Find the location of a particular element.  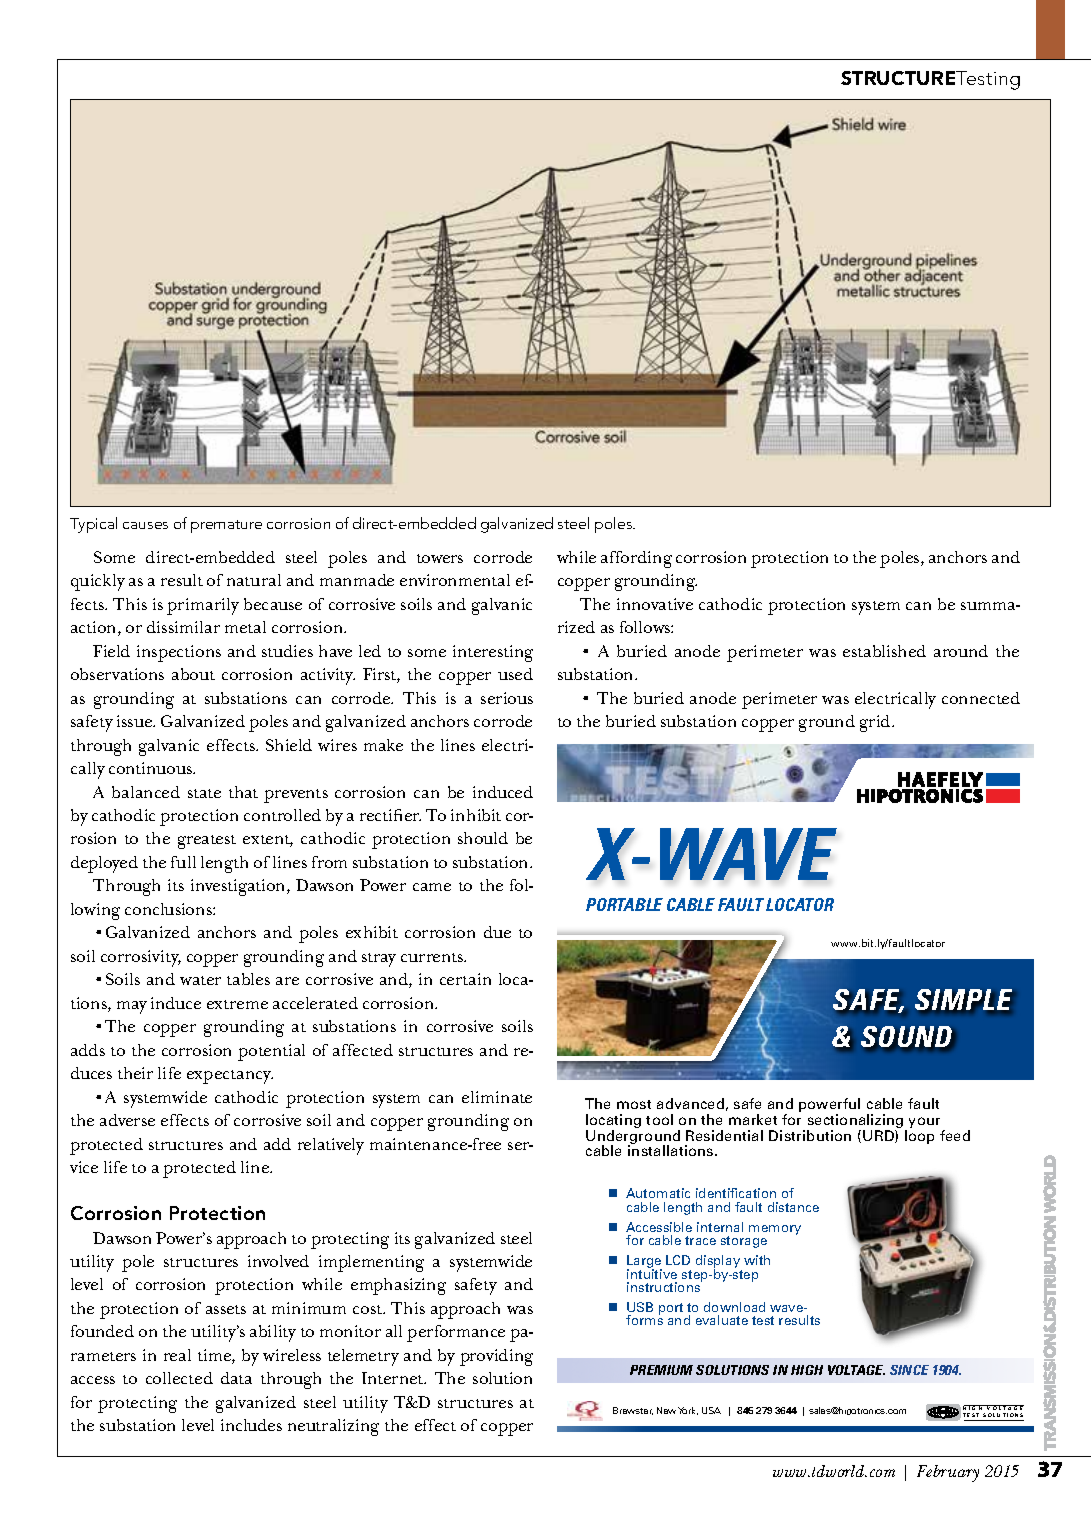

certain is located at coordinates (465, 979).
